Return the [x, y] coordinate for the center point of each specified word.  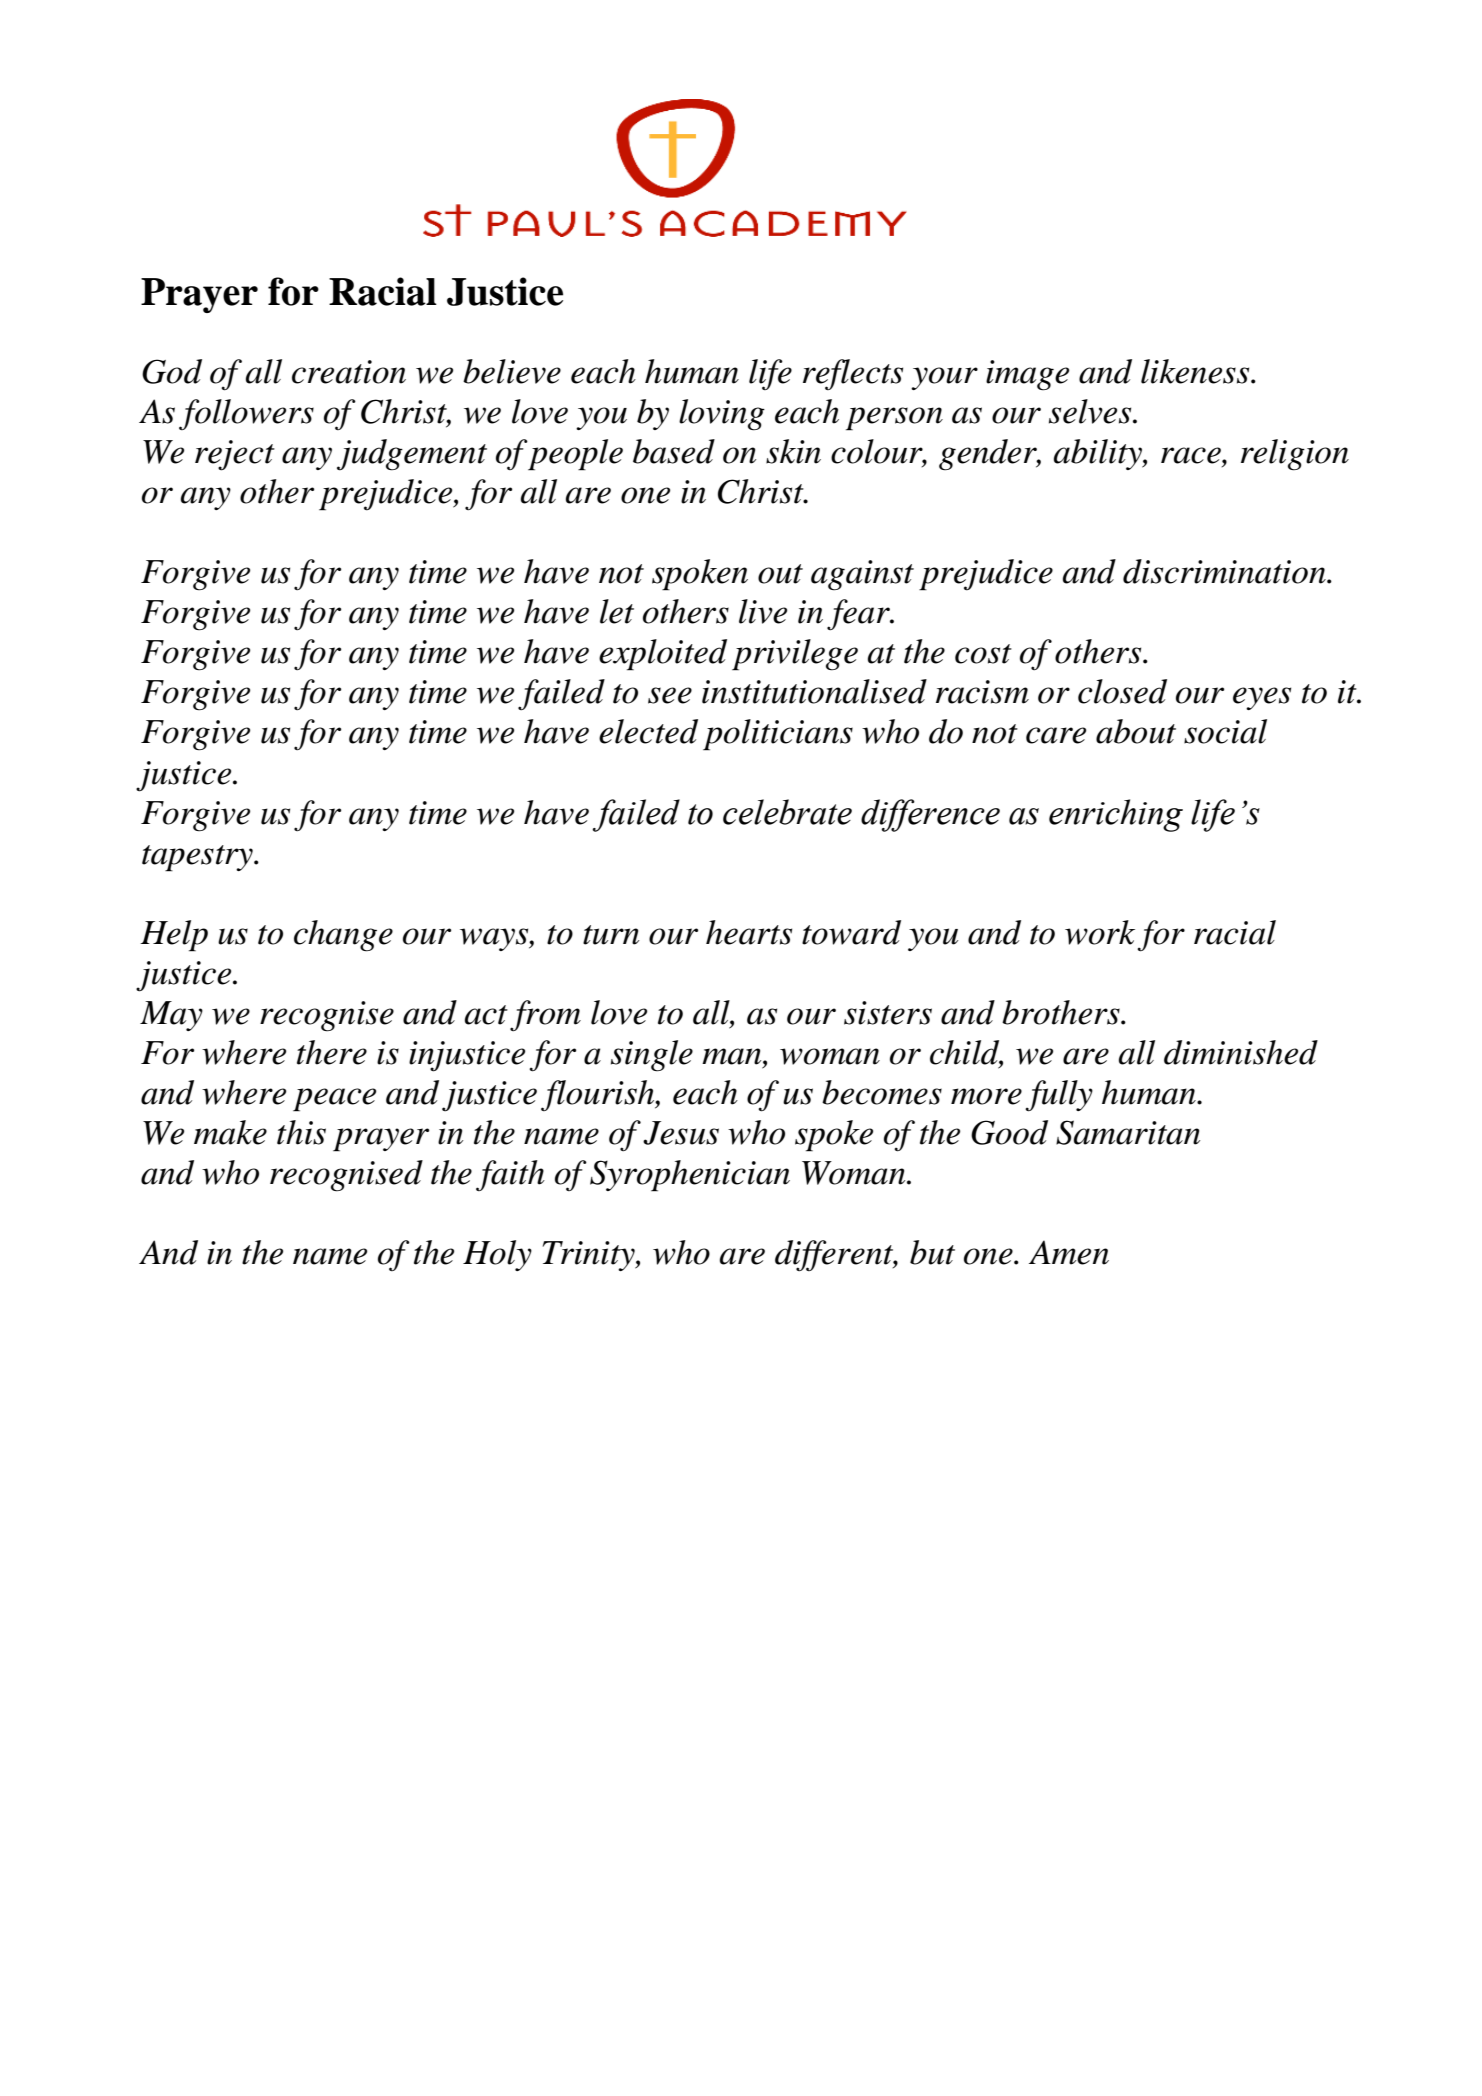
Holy [497, 1255]
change [343, 936]
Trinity [590, 1256]
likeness [1196, 371]
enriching [1116, 815]
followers [246, 414]
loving [722, 415]
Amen [1069, 1252]
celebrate [787, 812]
